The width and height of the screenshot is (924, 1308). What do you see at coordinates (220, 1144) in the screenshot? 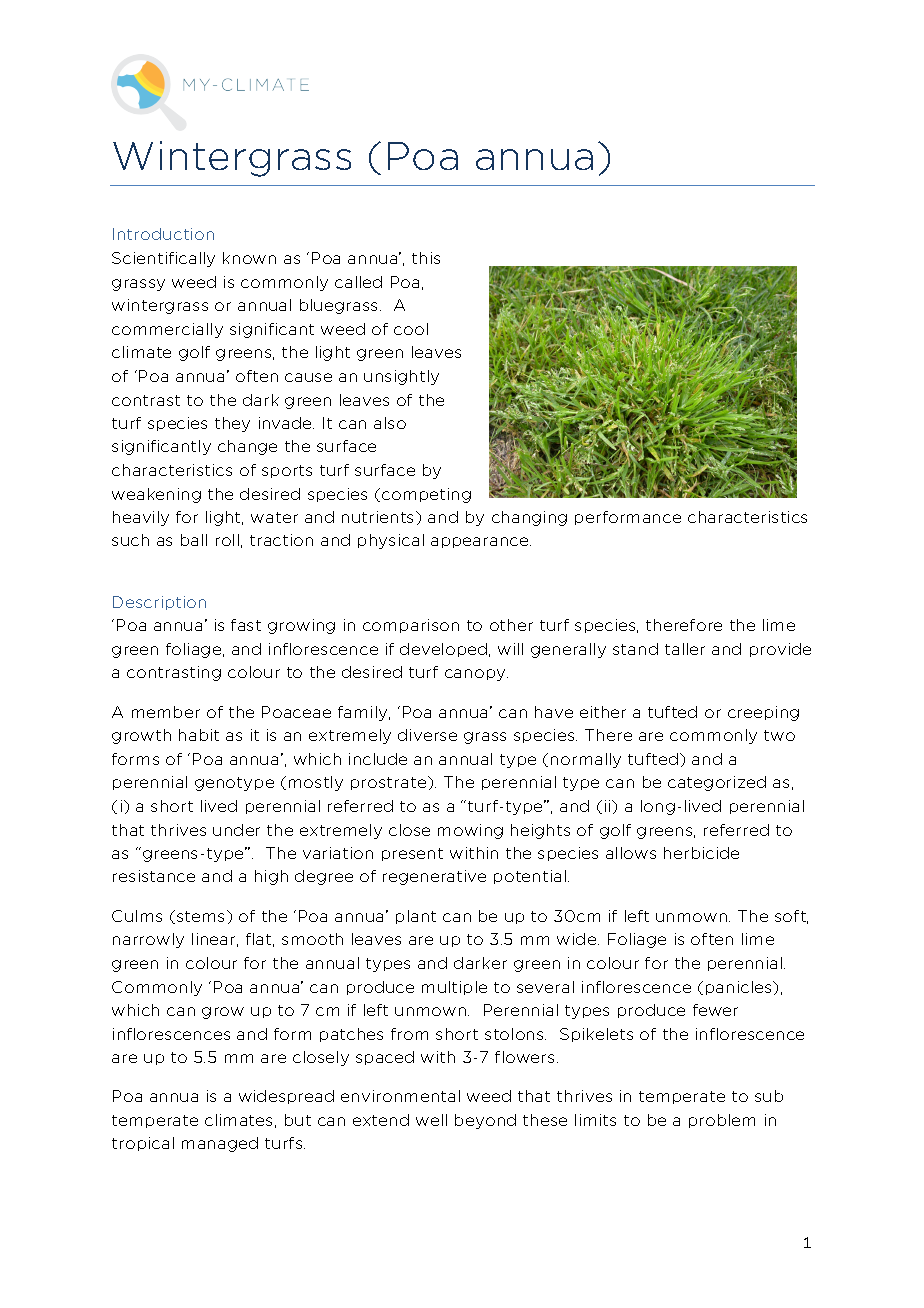
I see `managed` at bounding box center [220, 1144].
